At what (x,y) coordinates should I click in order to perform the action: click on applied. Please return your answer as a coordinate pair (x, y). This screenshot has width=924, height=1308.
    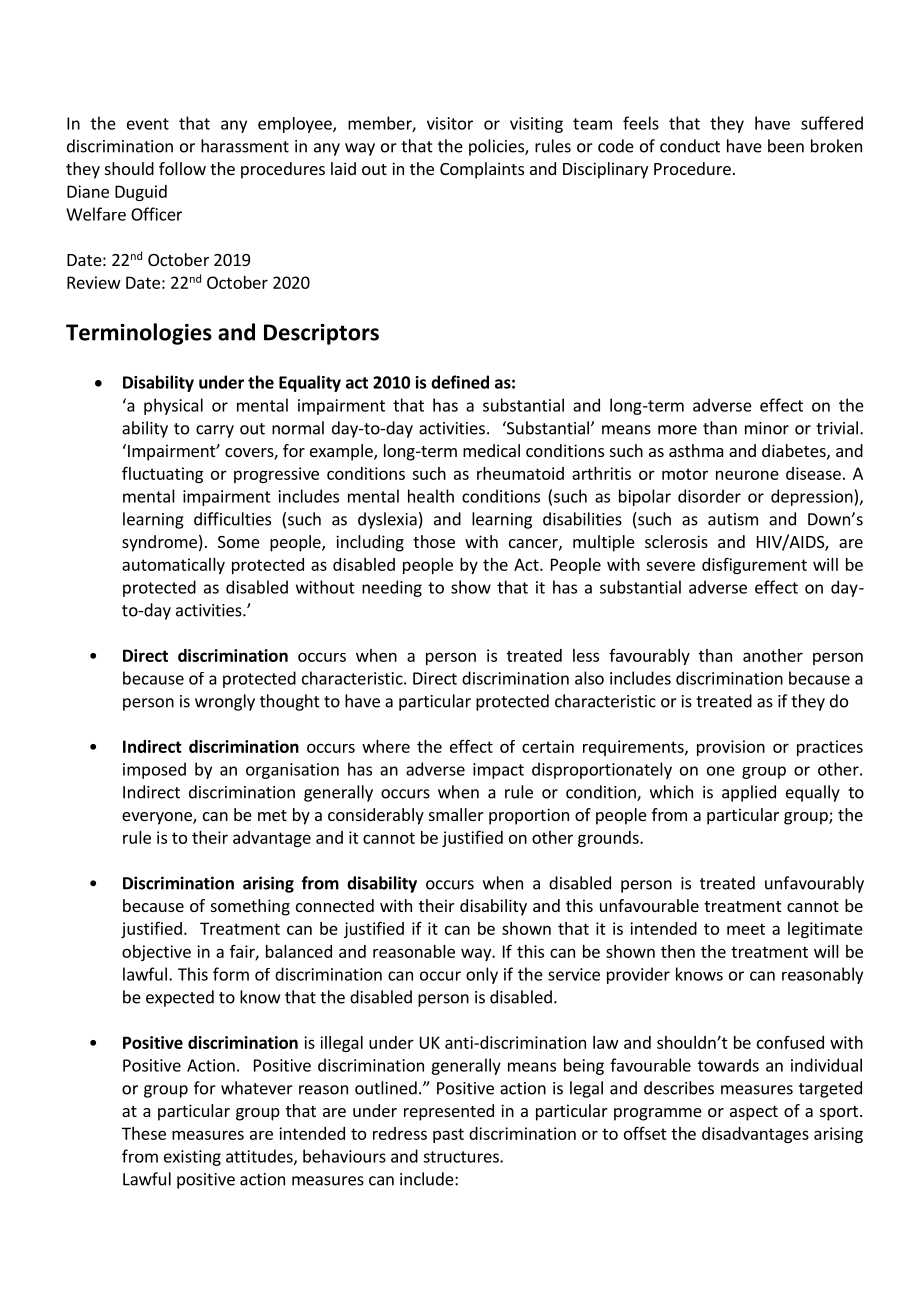
    Looking at the image, I should click on (749, 793).
